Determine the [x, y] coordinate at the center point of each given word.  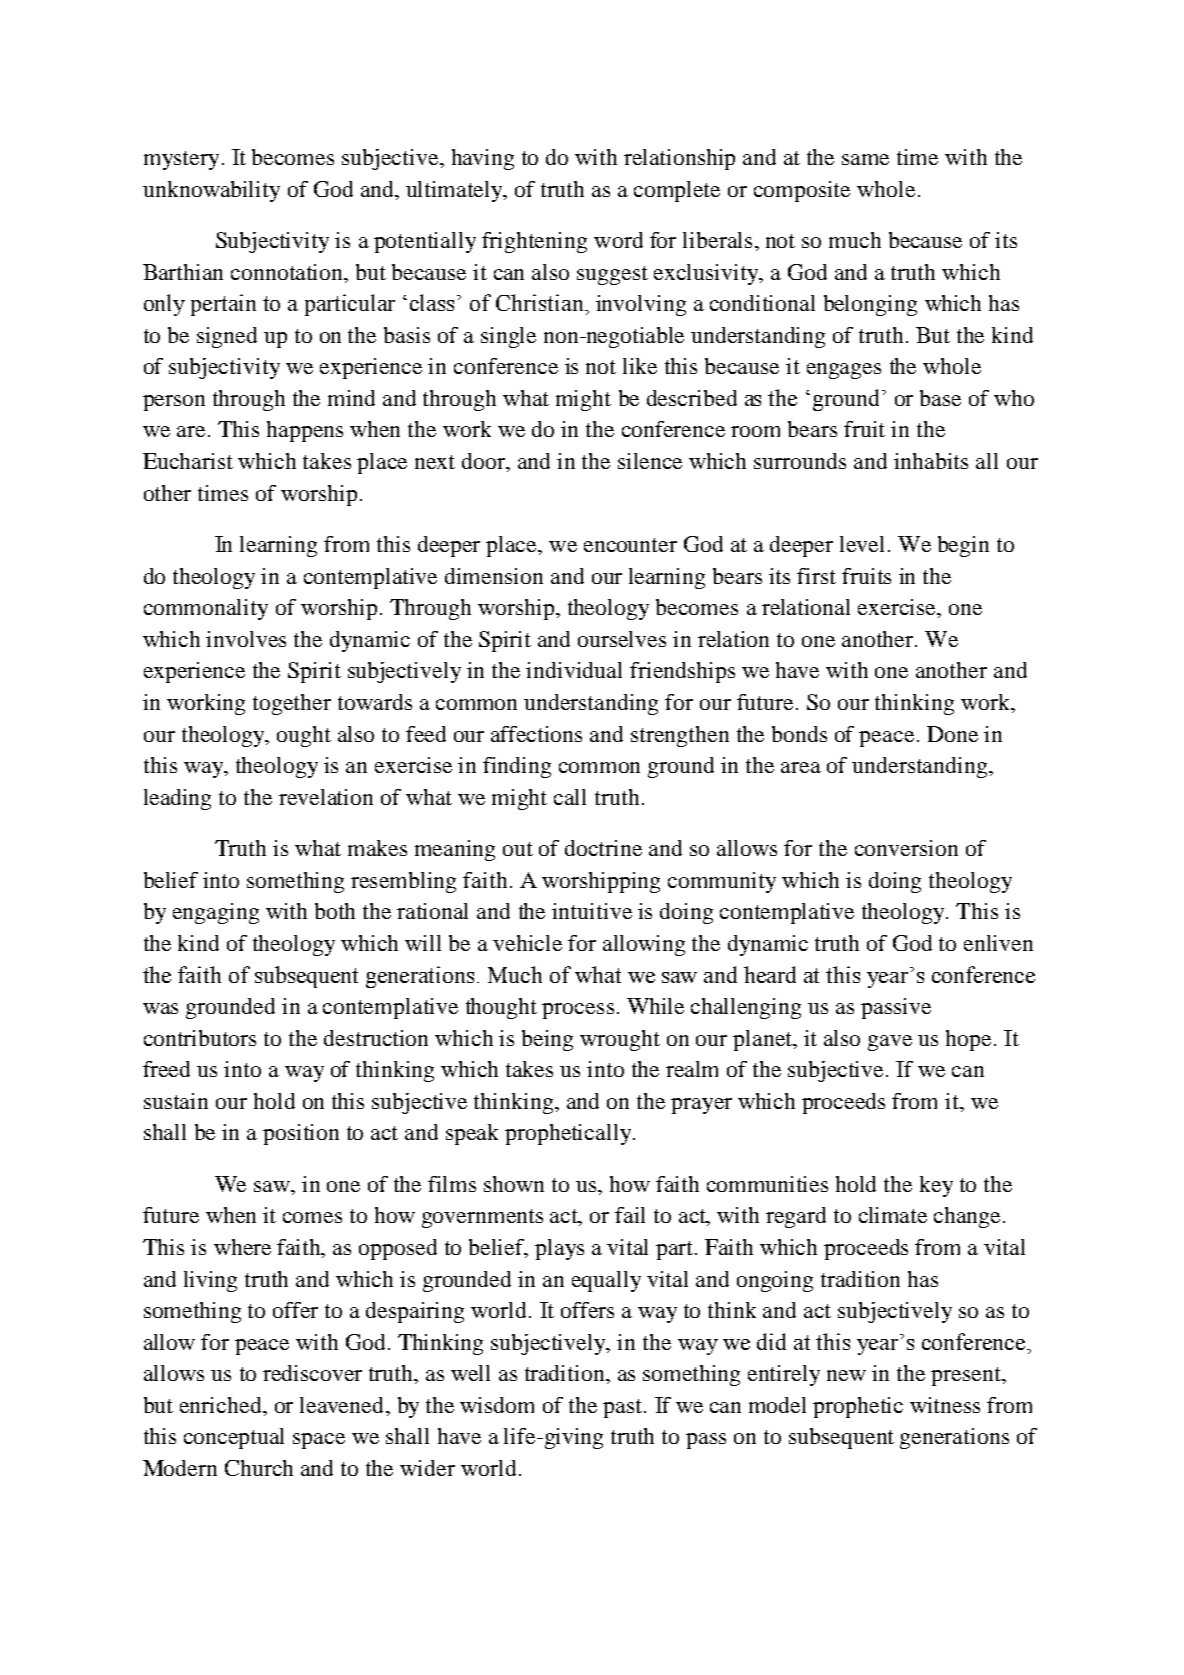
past [624, 1408]
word [618, 240]
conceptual [234, 1438]
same [865, 159]
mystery [181, 160]
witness [945, 1405]
